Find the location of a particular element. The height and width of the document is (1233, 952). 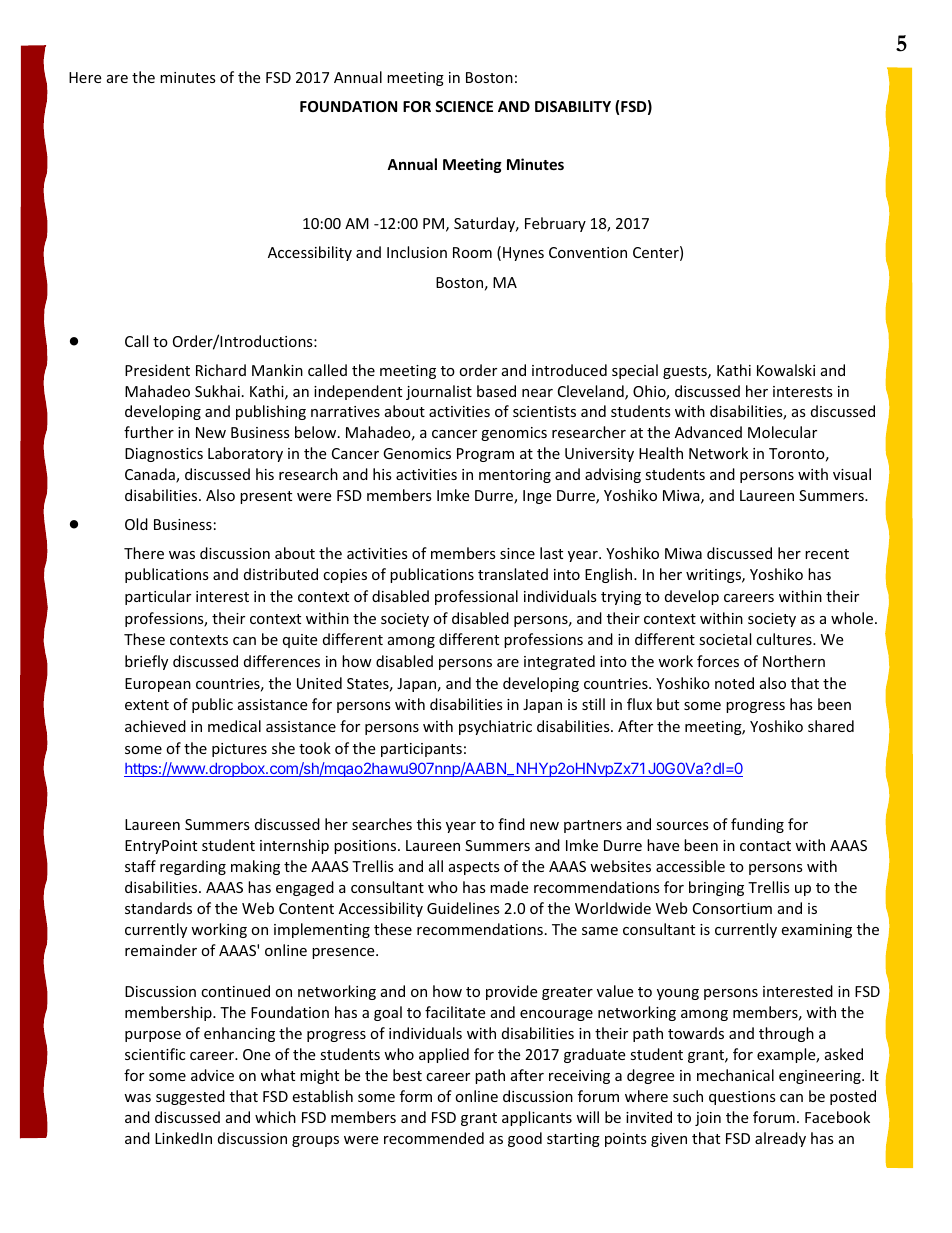

questions is located at coordinates (742, 1098).
